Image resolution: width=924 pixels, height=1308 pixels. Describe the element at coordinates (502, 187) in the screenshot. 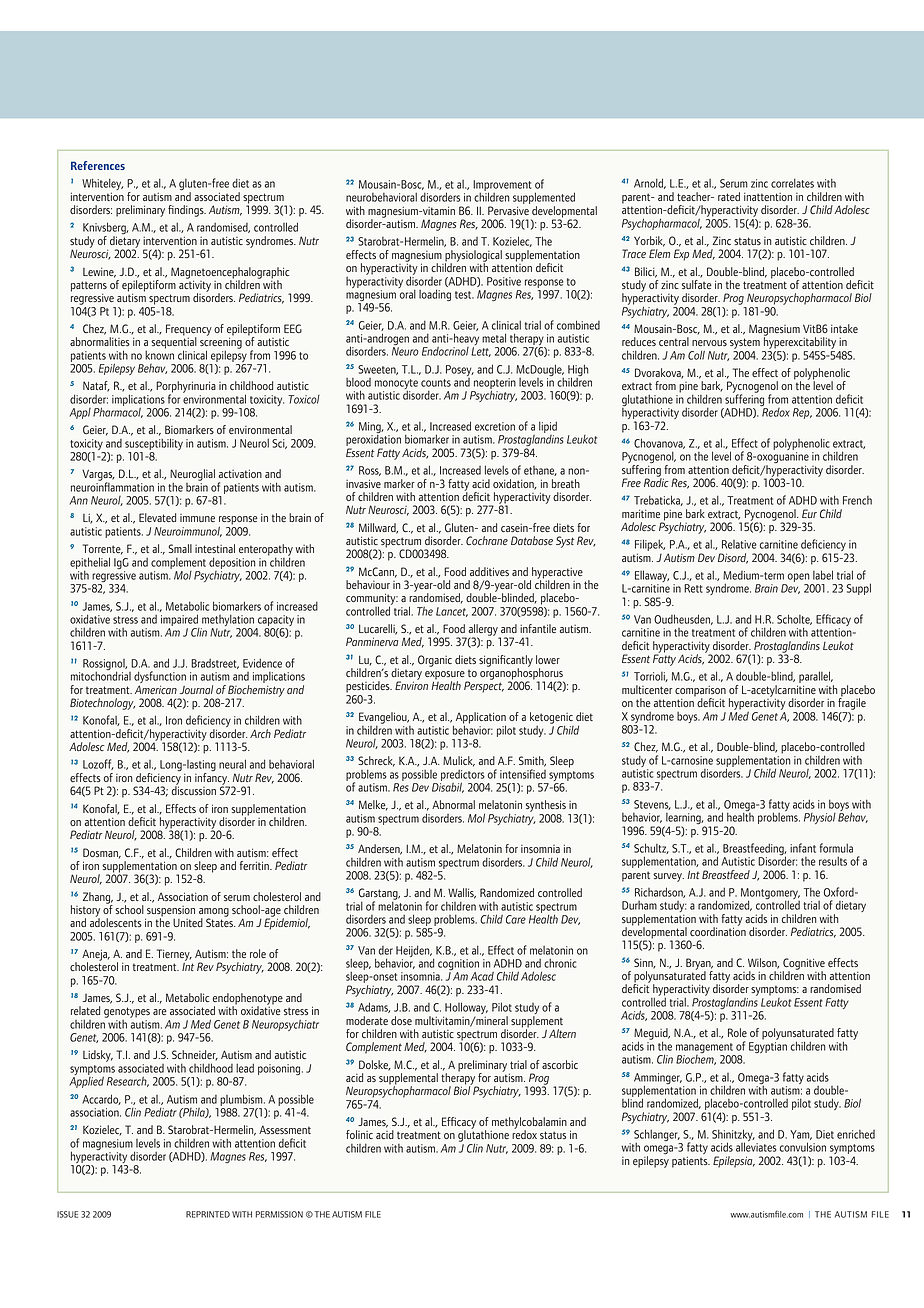

I see `Improvement` at that location.
